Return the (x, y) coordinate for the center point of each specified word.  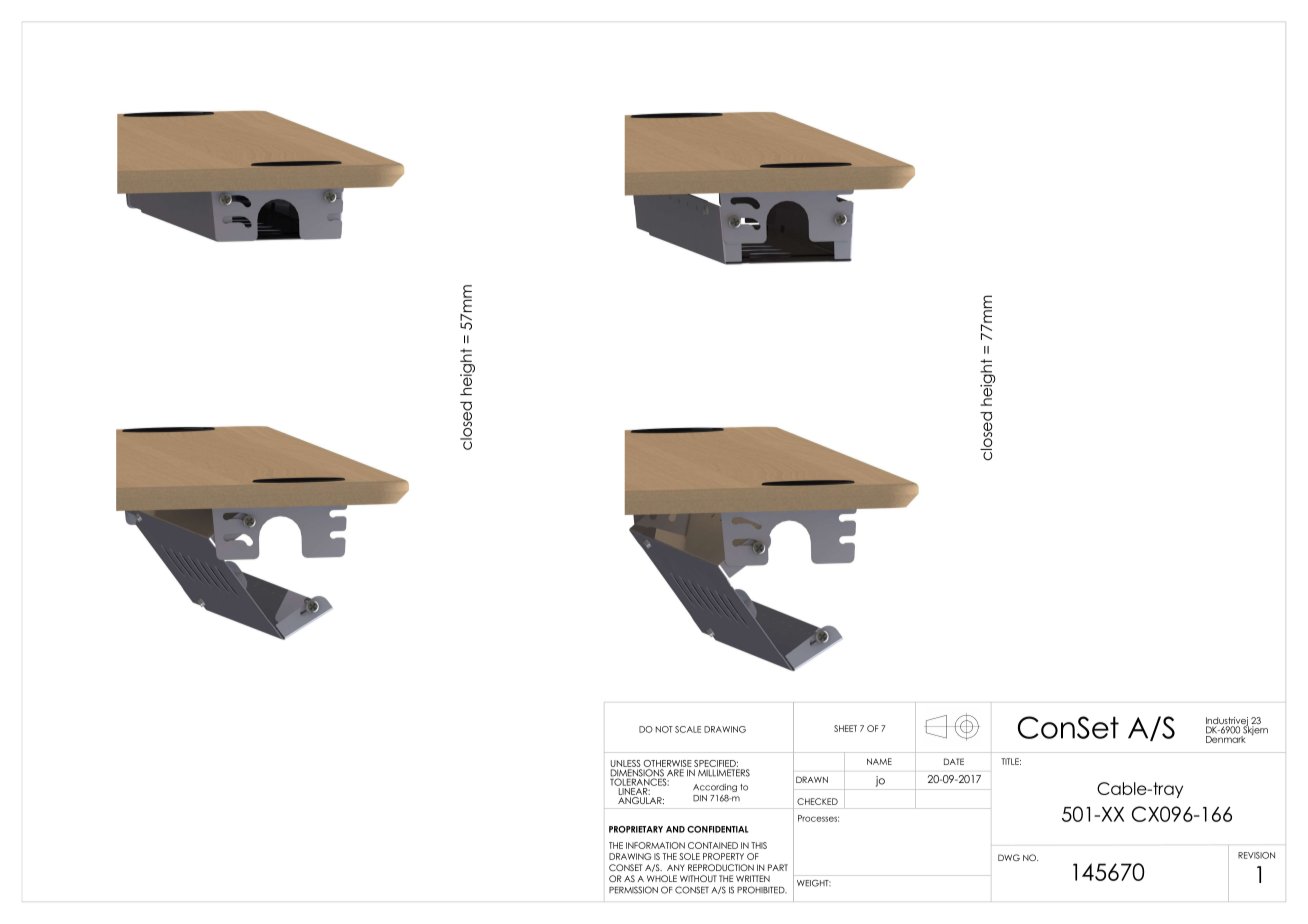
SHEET (845, 728)
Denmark (1226, 738)
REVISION (1256, 855)
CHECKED (817, 801)
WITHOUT (698, 878)
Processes (818, 818)
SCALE (688, 729)
